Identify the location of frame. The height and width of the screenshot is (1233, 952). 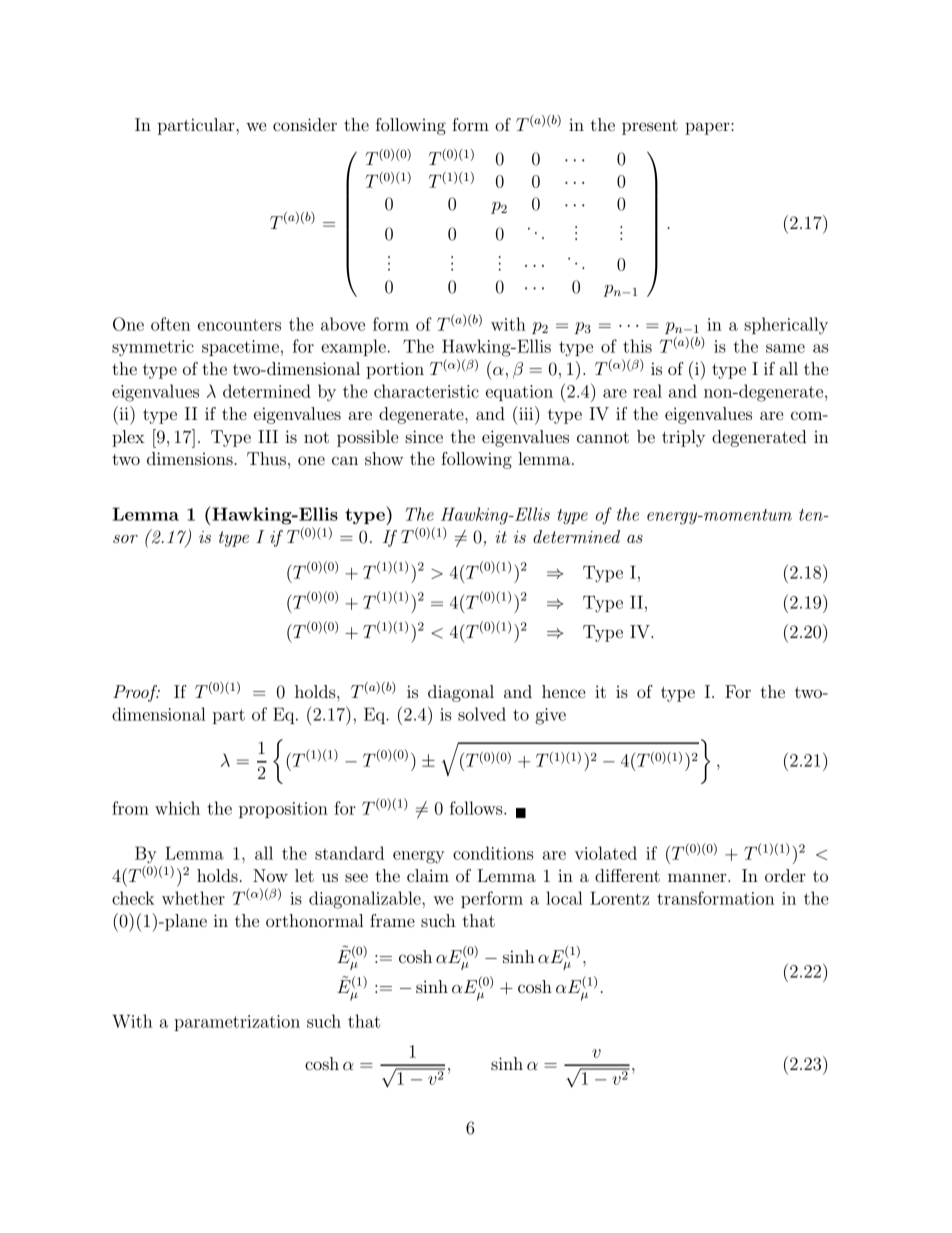
(392, 920).
